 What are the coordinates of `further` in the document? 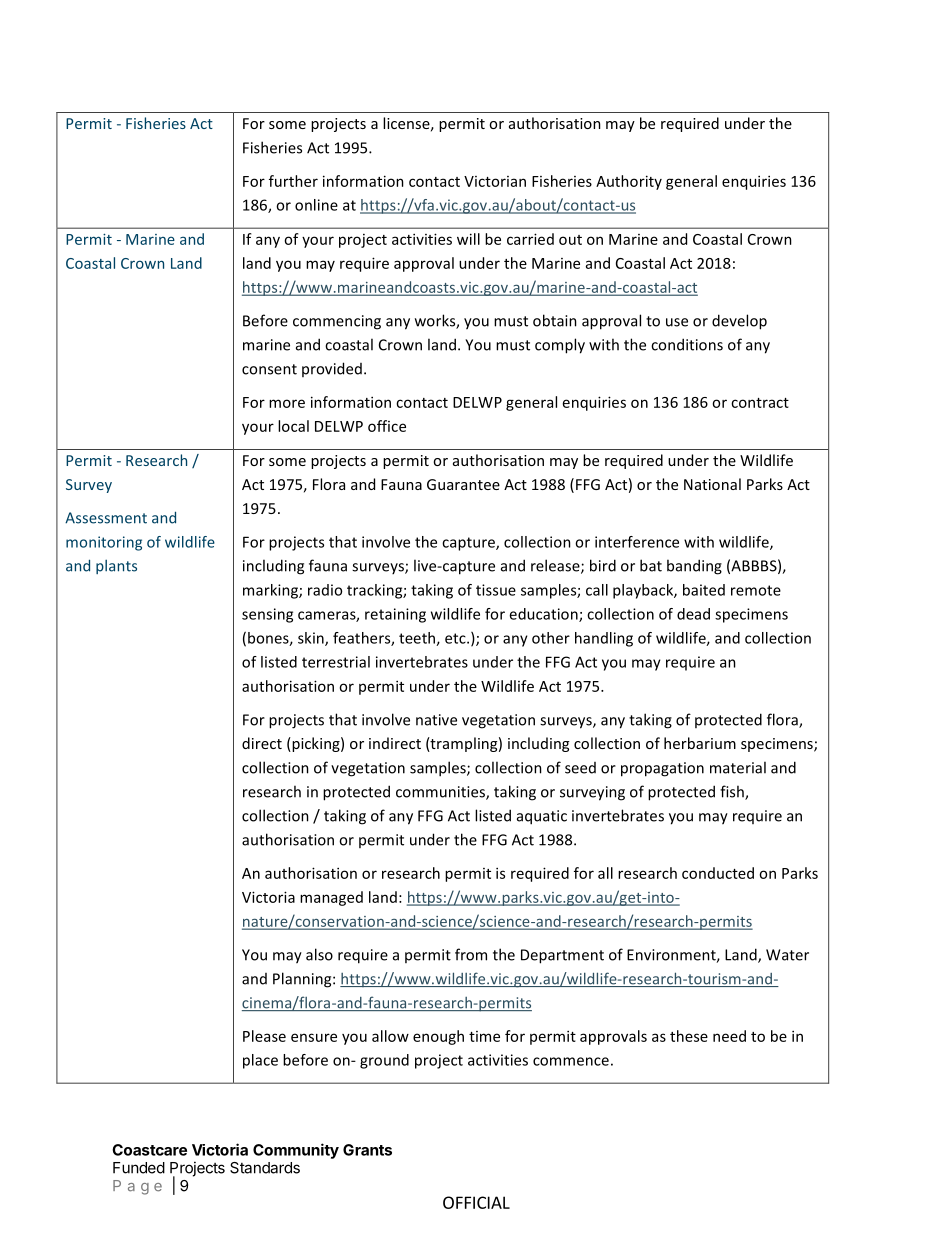 It's located at (293, 181).
